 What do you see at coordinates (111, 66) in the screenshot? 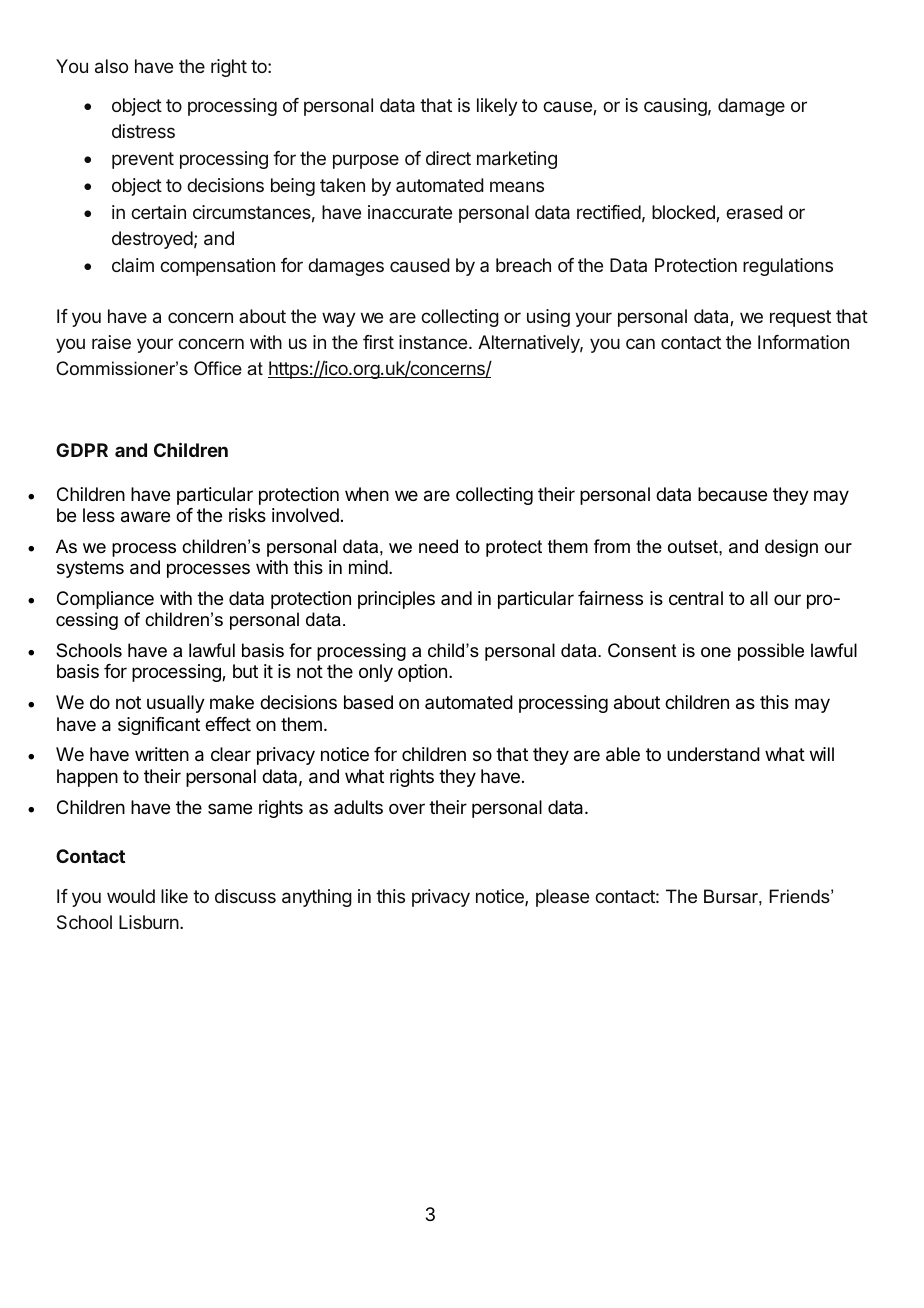
I see `also` at bounding box center [111, 66].
